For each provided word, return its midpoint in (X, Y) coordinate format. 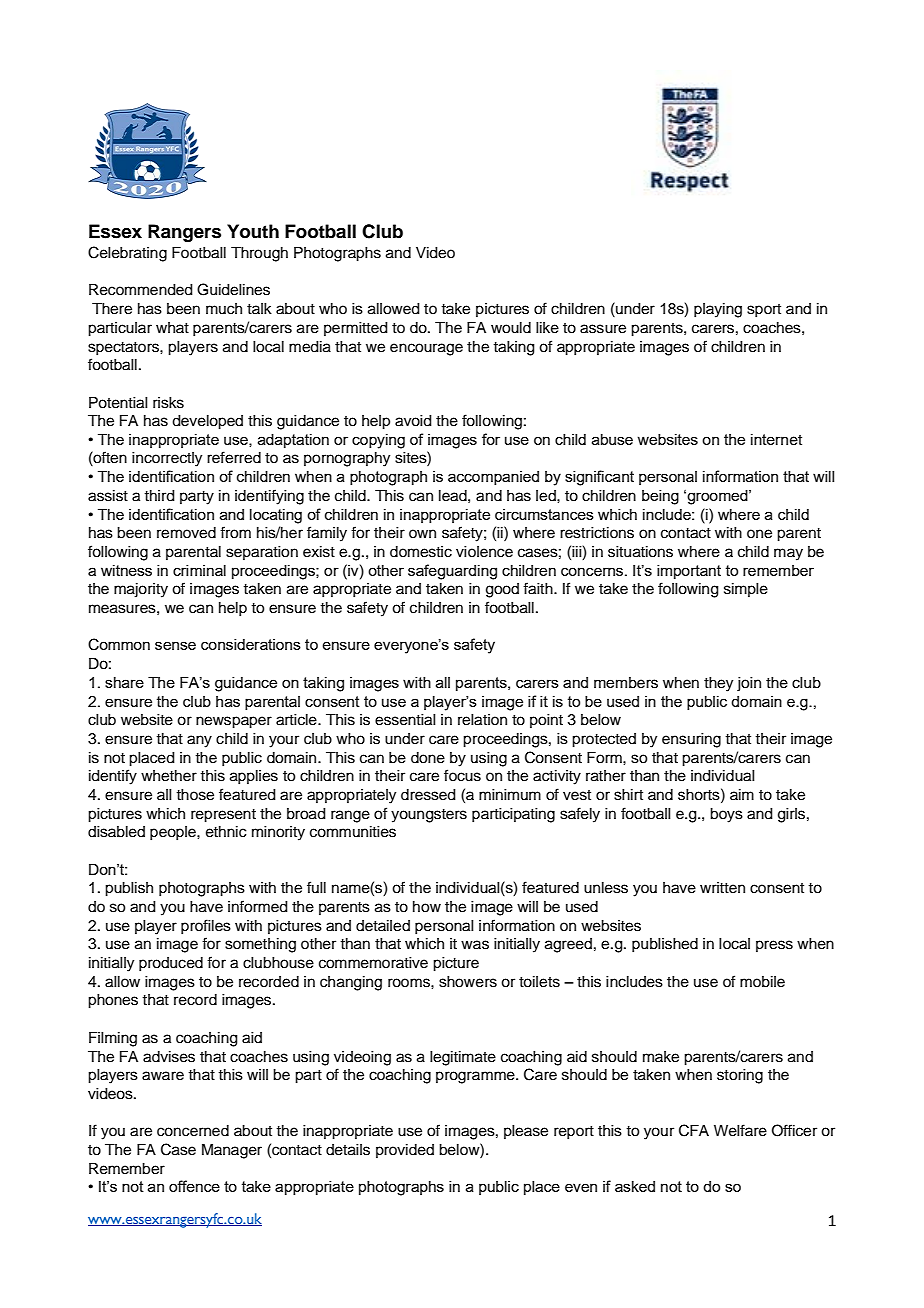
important (689, 572)
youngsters (429, 816)
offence (194, 1186)
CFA (694, 1130)
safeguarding (452, 572)
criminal (199, 570)
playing (718, 310)
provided (405, 1151)
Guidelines (233, 289)
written (722, 888)
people (174, 833)
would (511, 328)
